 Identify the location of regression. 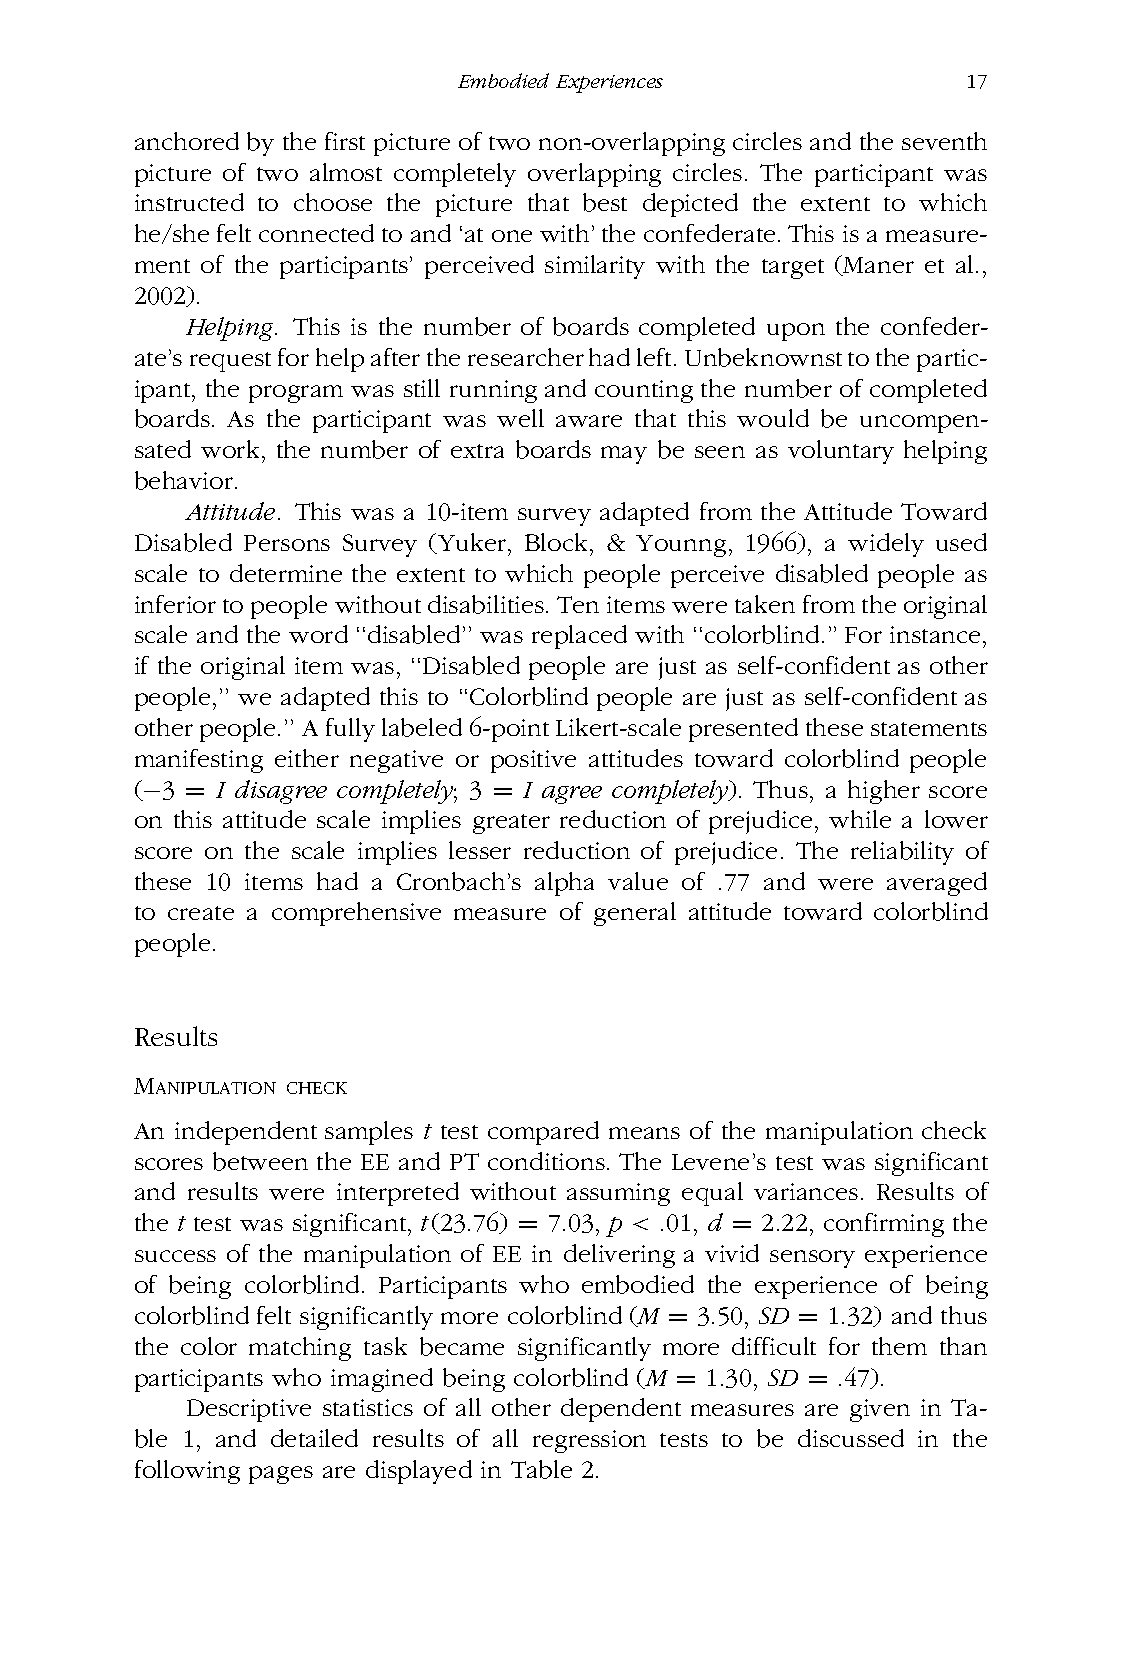
(589, 1441).
